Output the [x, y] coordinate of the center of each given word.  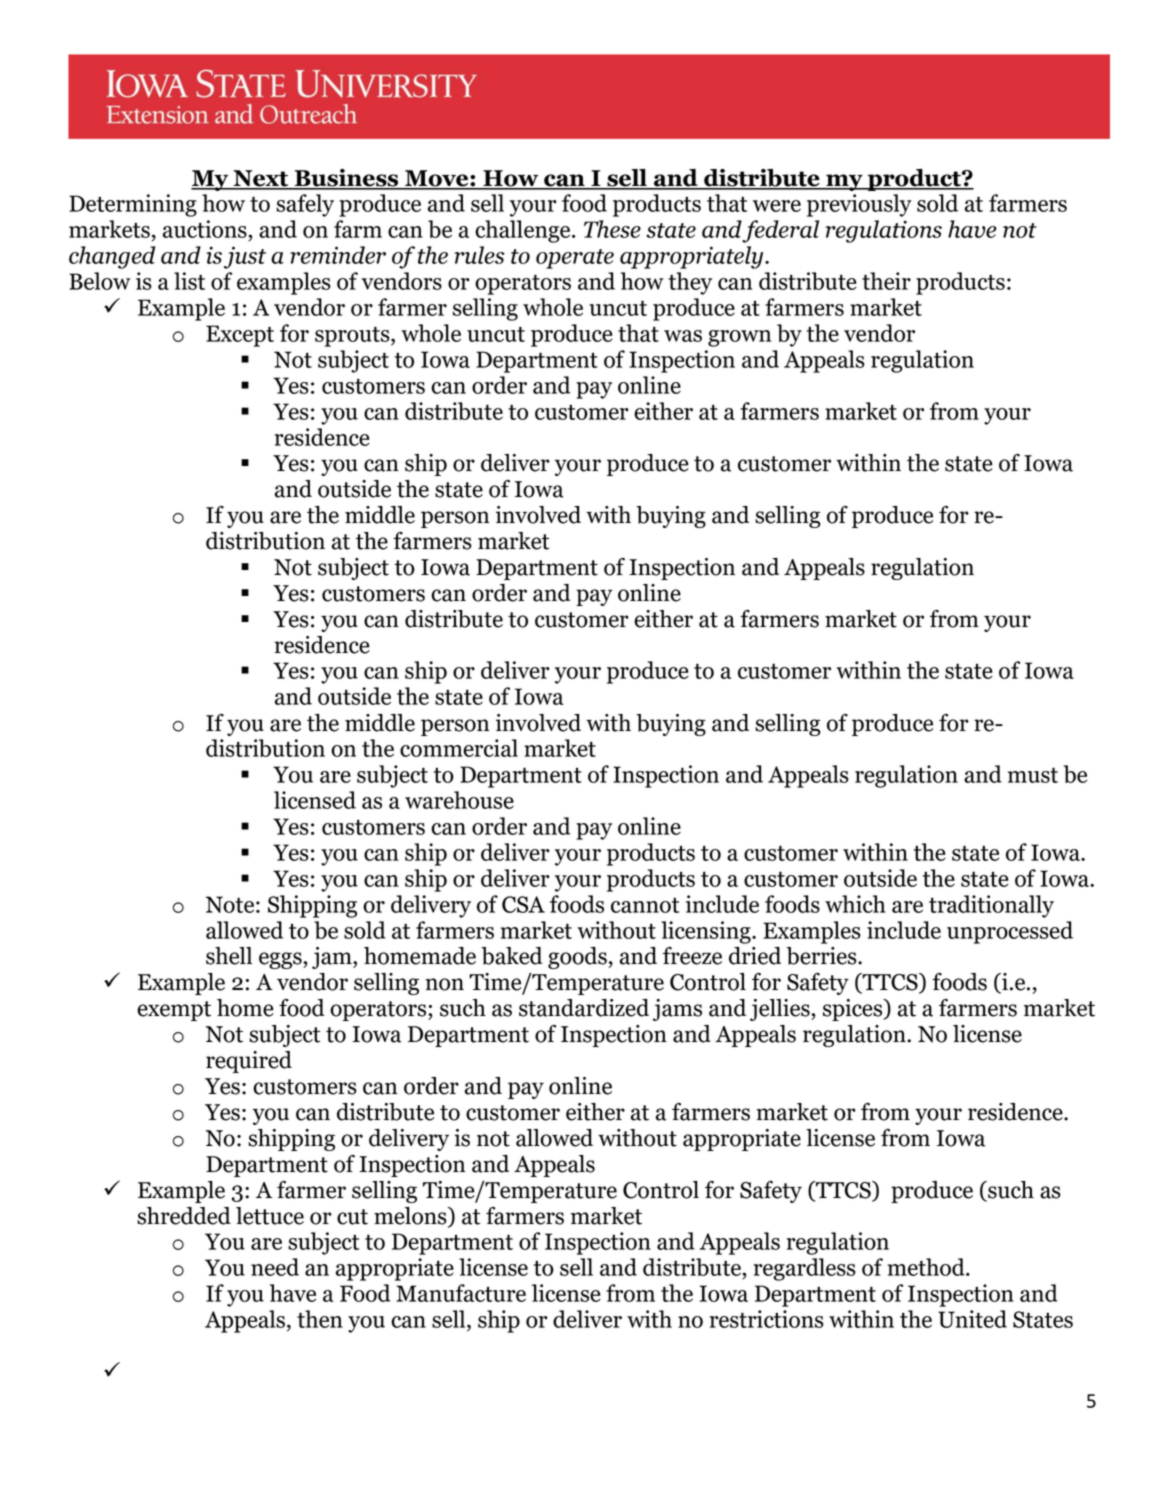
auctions [206, 230]
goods [578, 958]
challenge [524, 231]
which [855, 904]
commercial [459, 748]
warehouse [459, 800]
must [1033, 775]
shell [229, 956]
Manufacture [461, 1293]
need [275, 1267]
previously [859, 205]
